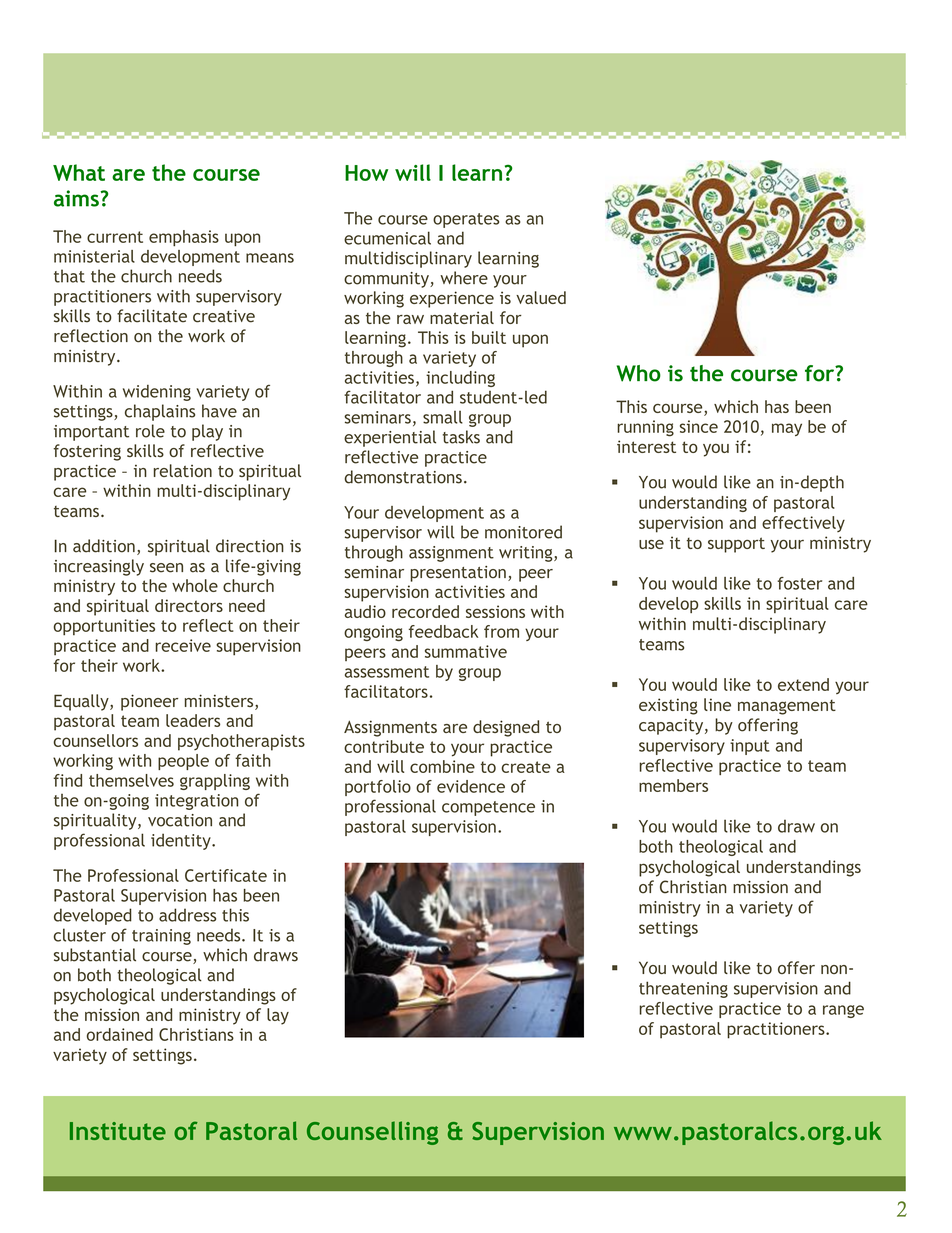 This page has width=952, height=1233. I want to click on valued, so click(541, 297).
